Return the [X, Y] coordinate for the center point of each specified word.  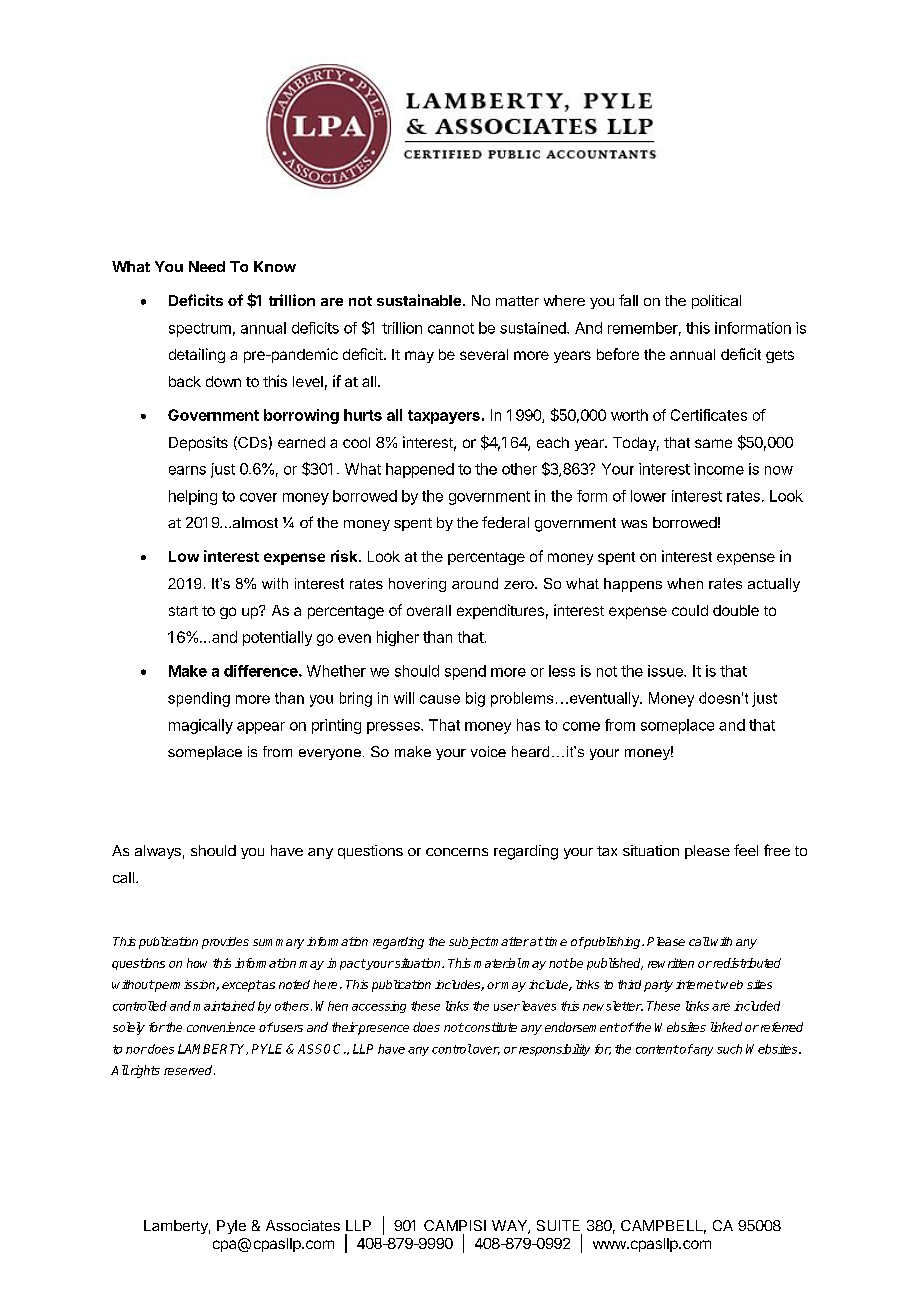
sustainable [419, 300]
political [716, 302]
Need [207, 266]
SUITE [558, 1225]
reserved [189, 1070]
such [729, 1049]
